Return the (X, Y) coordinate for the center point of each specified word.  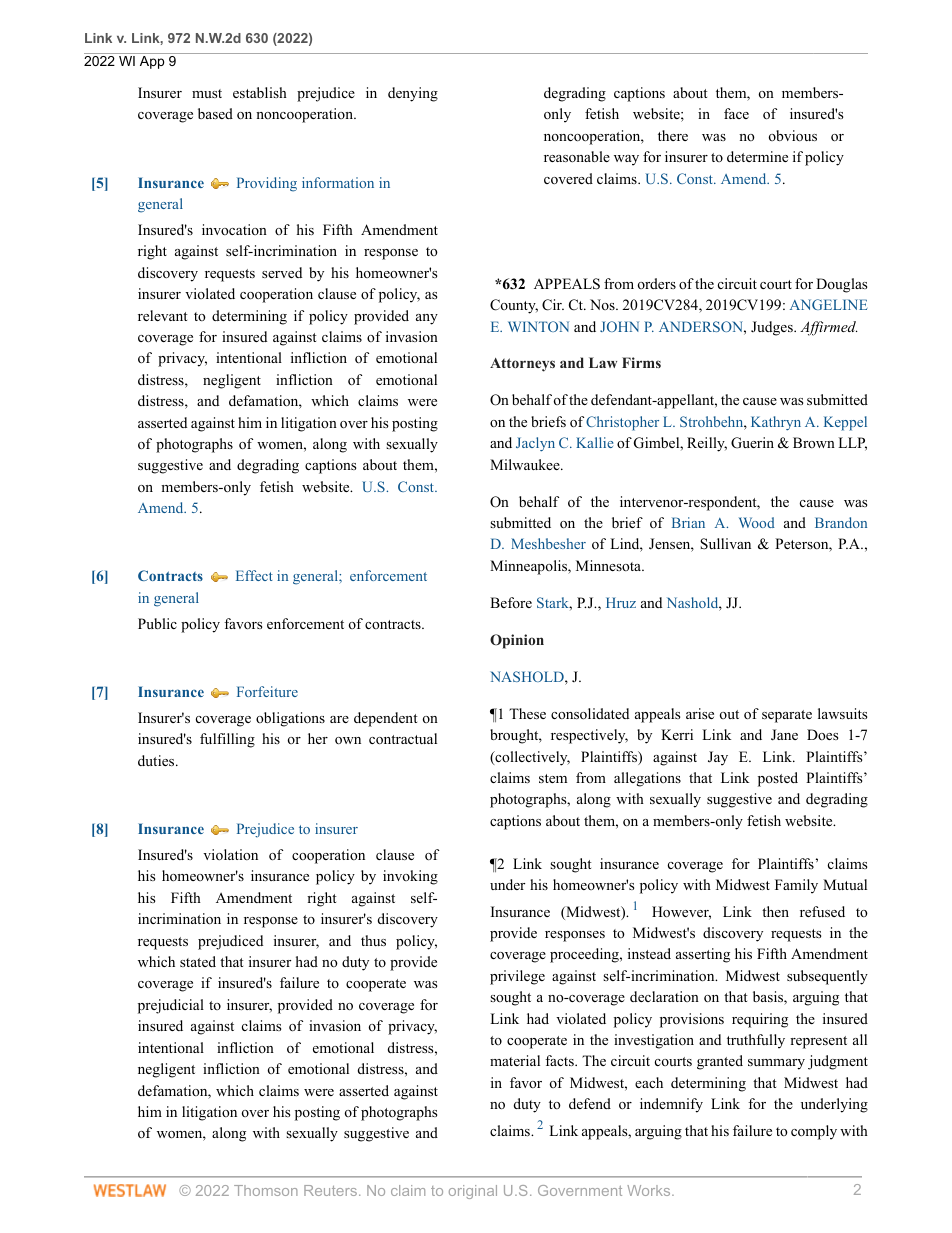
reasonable (577, 156)
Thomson (266, 1190)
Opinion (517, 641)
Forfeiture (267, 691)
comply (814, 1132)
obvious (793, 136)
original (473, 1192)
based (215, 113)
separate (787, 716)
